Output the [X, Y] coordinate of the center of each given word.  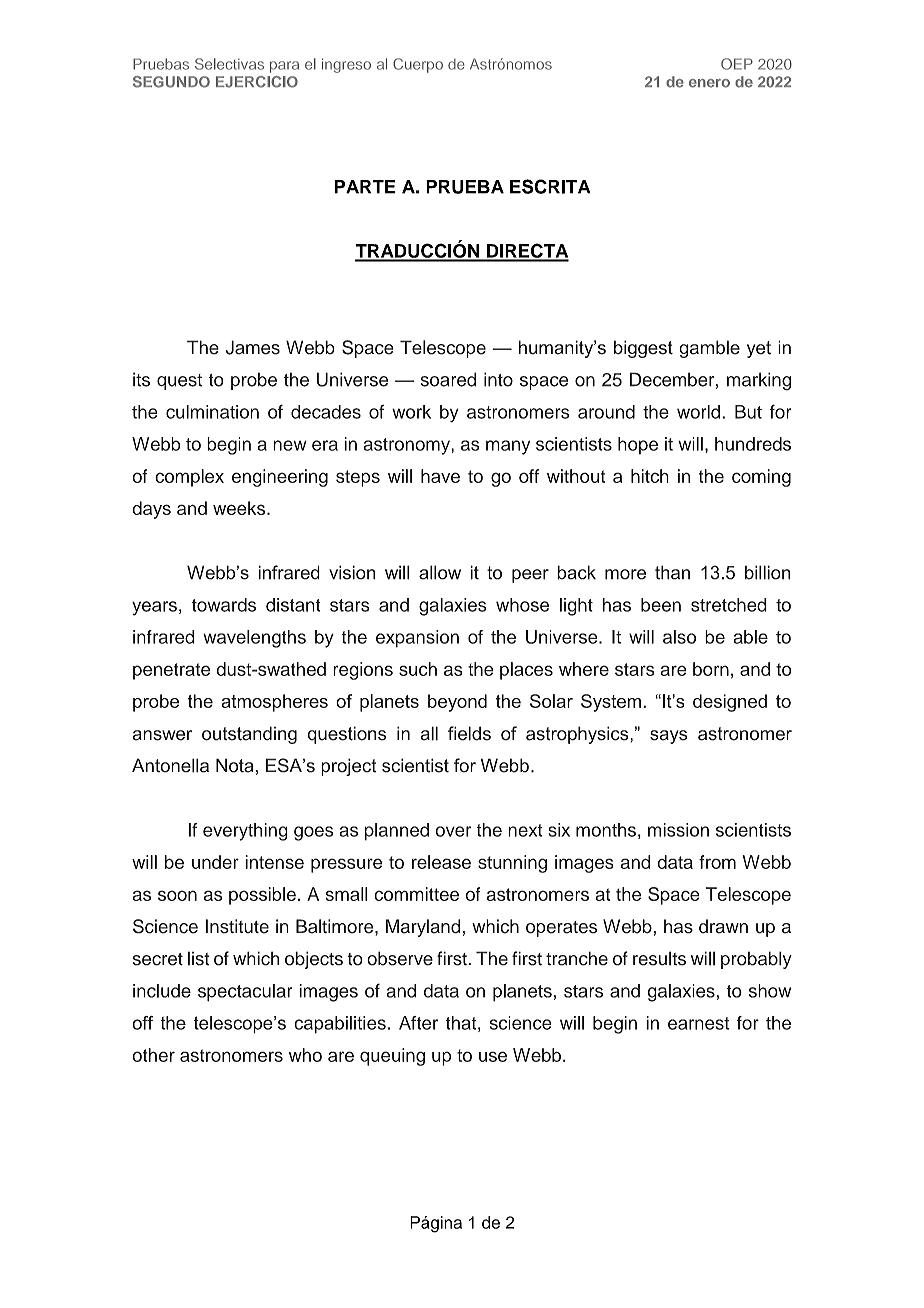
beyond [457, 703]
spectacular [245, 993]
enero [709, 83]
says [669, 737]
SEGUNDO [171, 82]
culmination [212, 412]
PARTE [365, 187]
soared [448, 379]
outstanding [249, 735]
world [698, 412]
